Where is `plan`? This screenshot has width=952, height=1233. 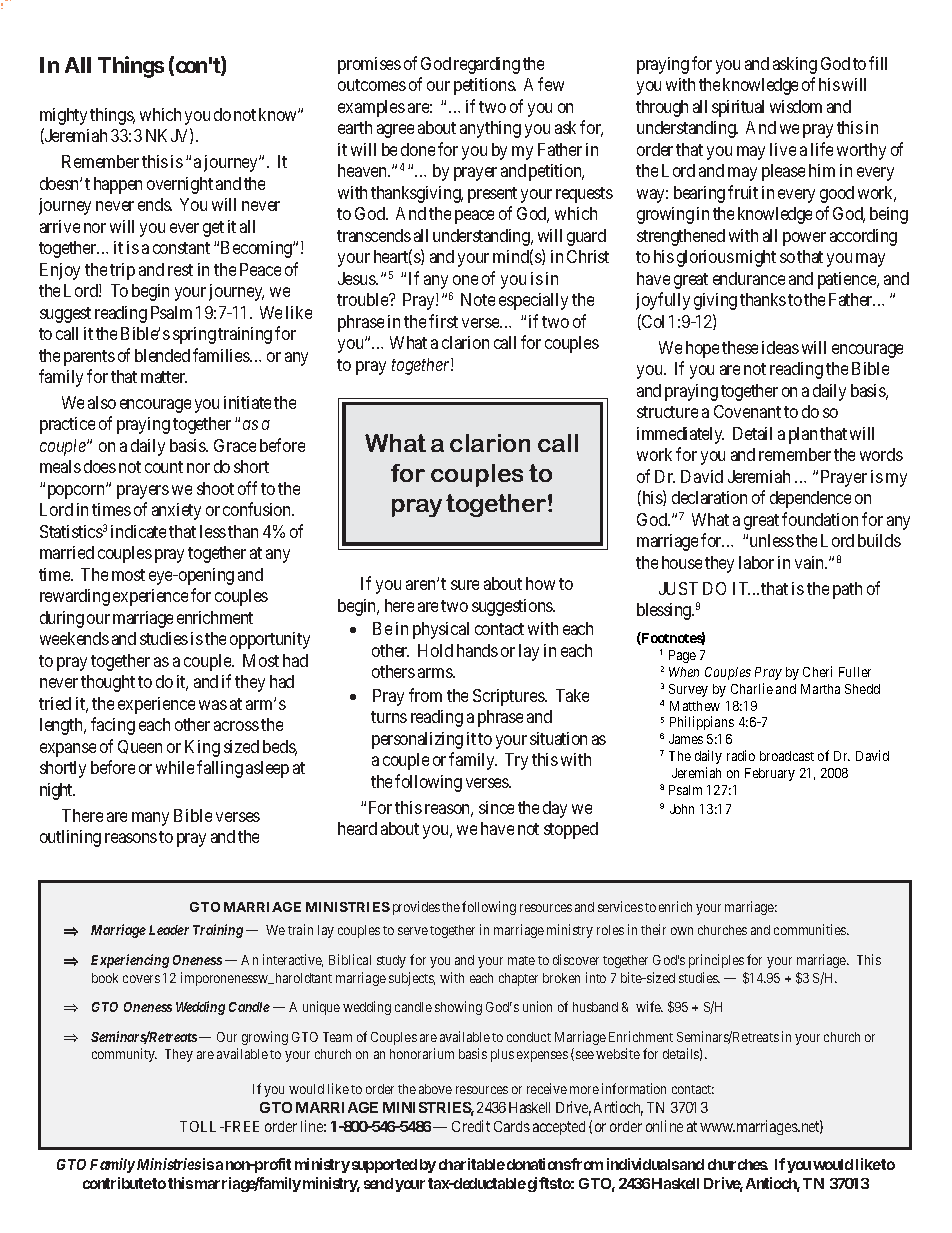
plan is located at coordinates (803, 435).
